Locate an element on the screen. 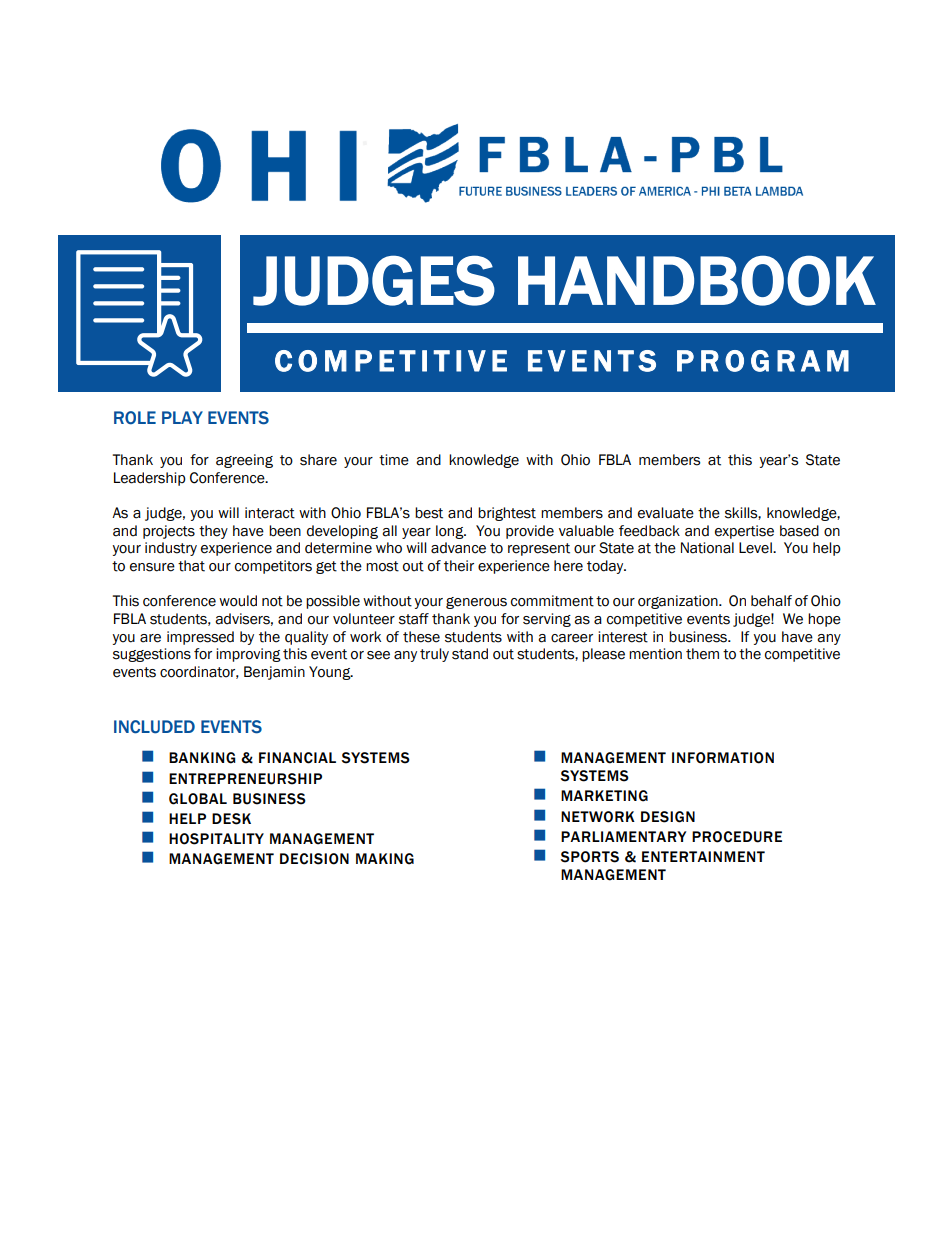 The width and height of the screenshot is (952, 1233). HANDBOOK is located at coordinates (697, 280).
